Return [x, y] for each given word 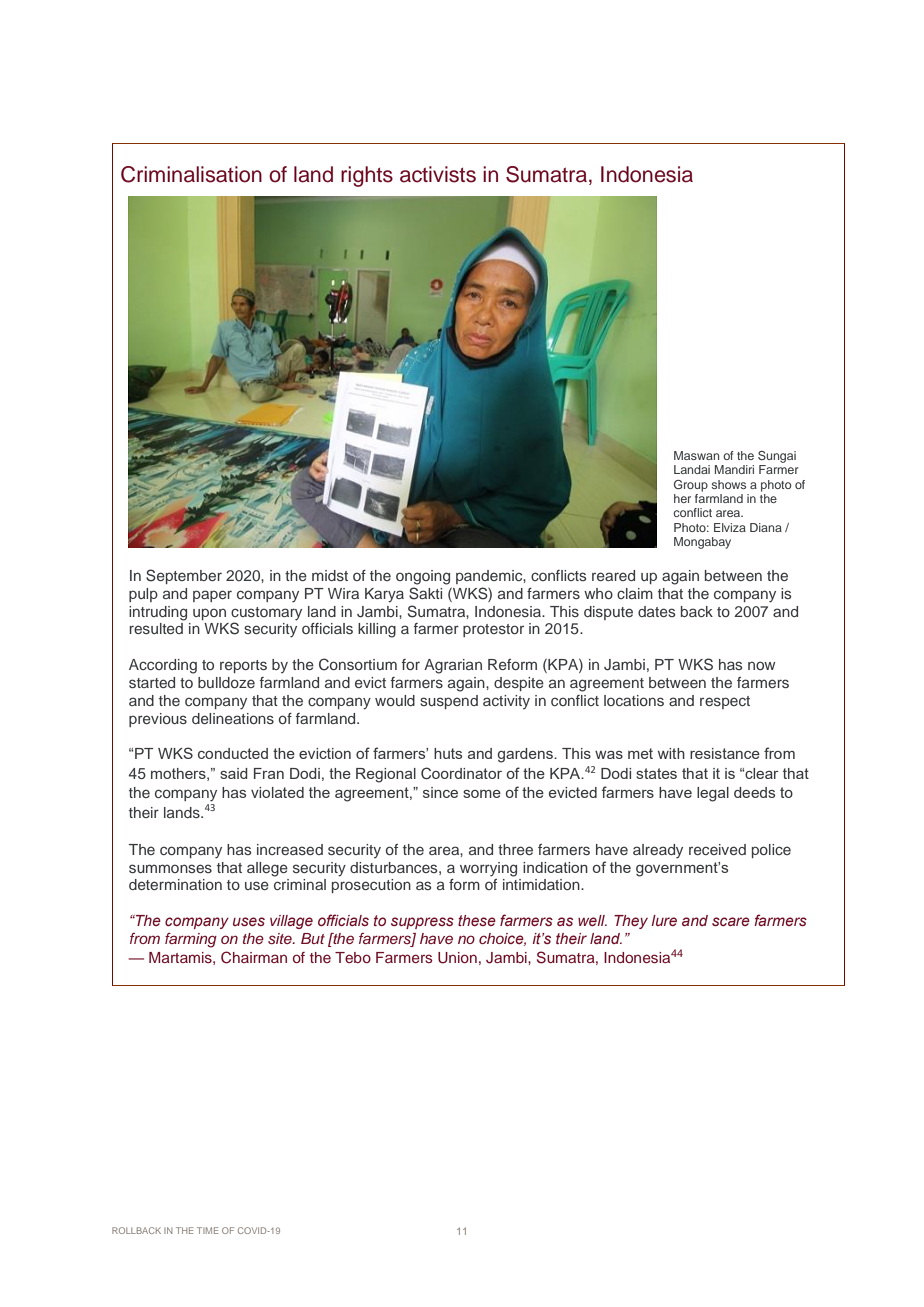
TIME [207, 1230]
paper [212, 596]
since [440, 792]
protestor [493, 630]
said [234, 773]
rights [367, 176]
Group [691, 486]
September [184, 576]
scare [731, 921]
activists [438, 174]
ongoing [423, 577]
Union [457, 958]
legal [713, 794]
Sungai [777, 458]
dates [656, 611]
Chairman [254, 957]
